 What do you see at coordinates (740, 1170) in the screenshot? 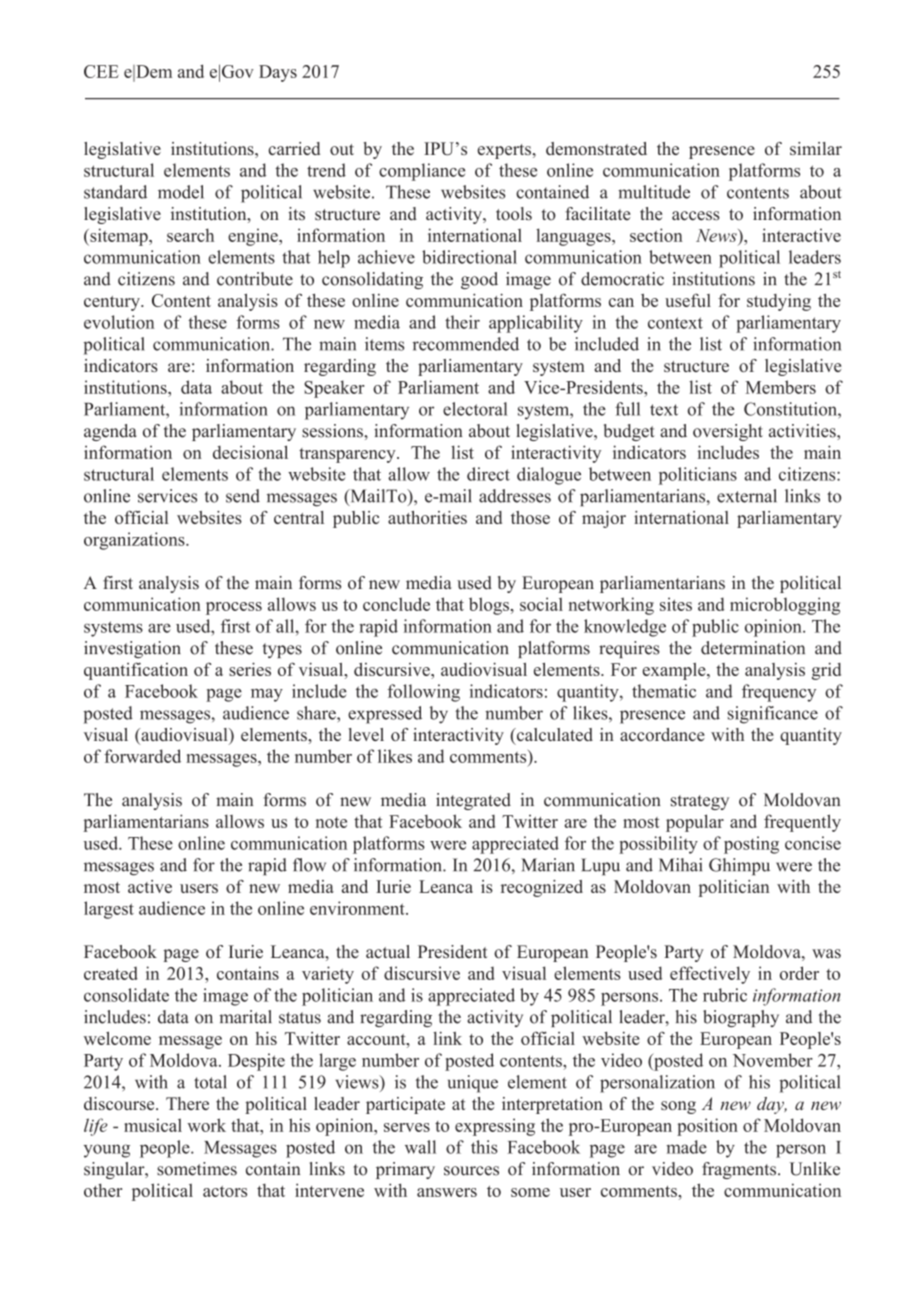
I see `fragments` at bounding box center [740, 1170].
